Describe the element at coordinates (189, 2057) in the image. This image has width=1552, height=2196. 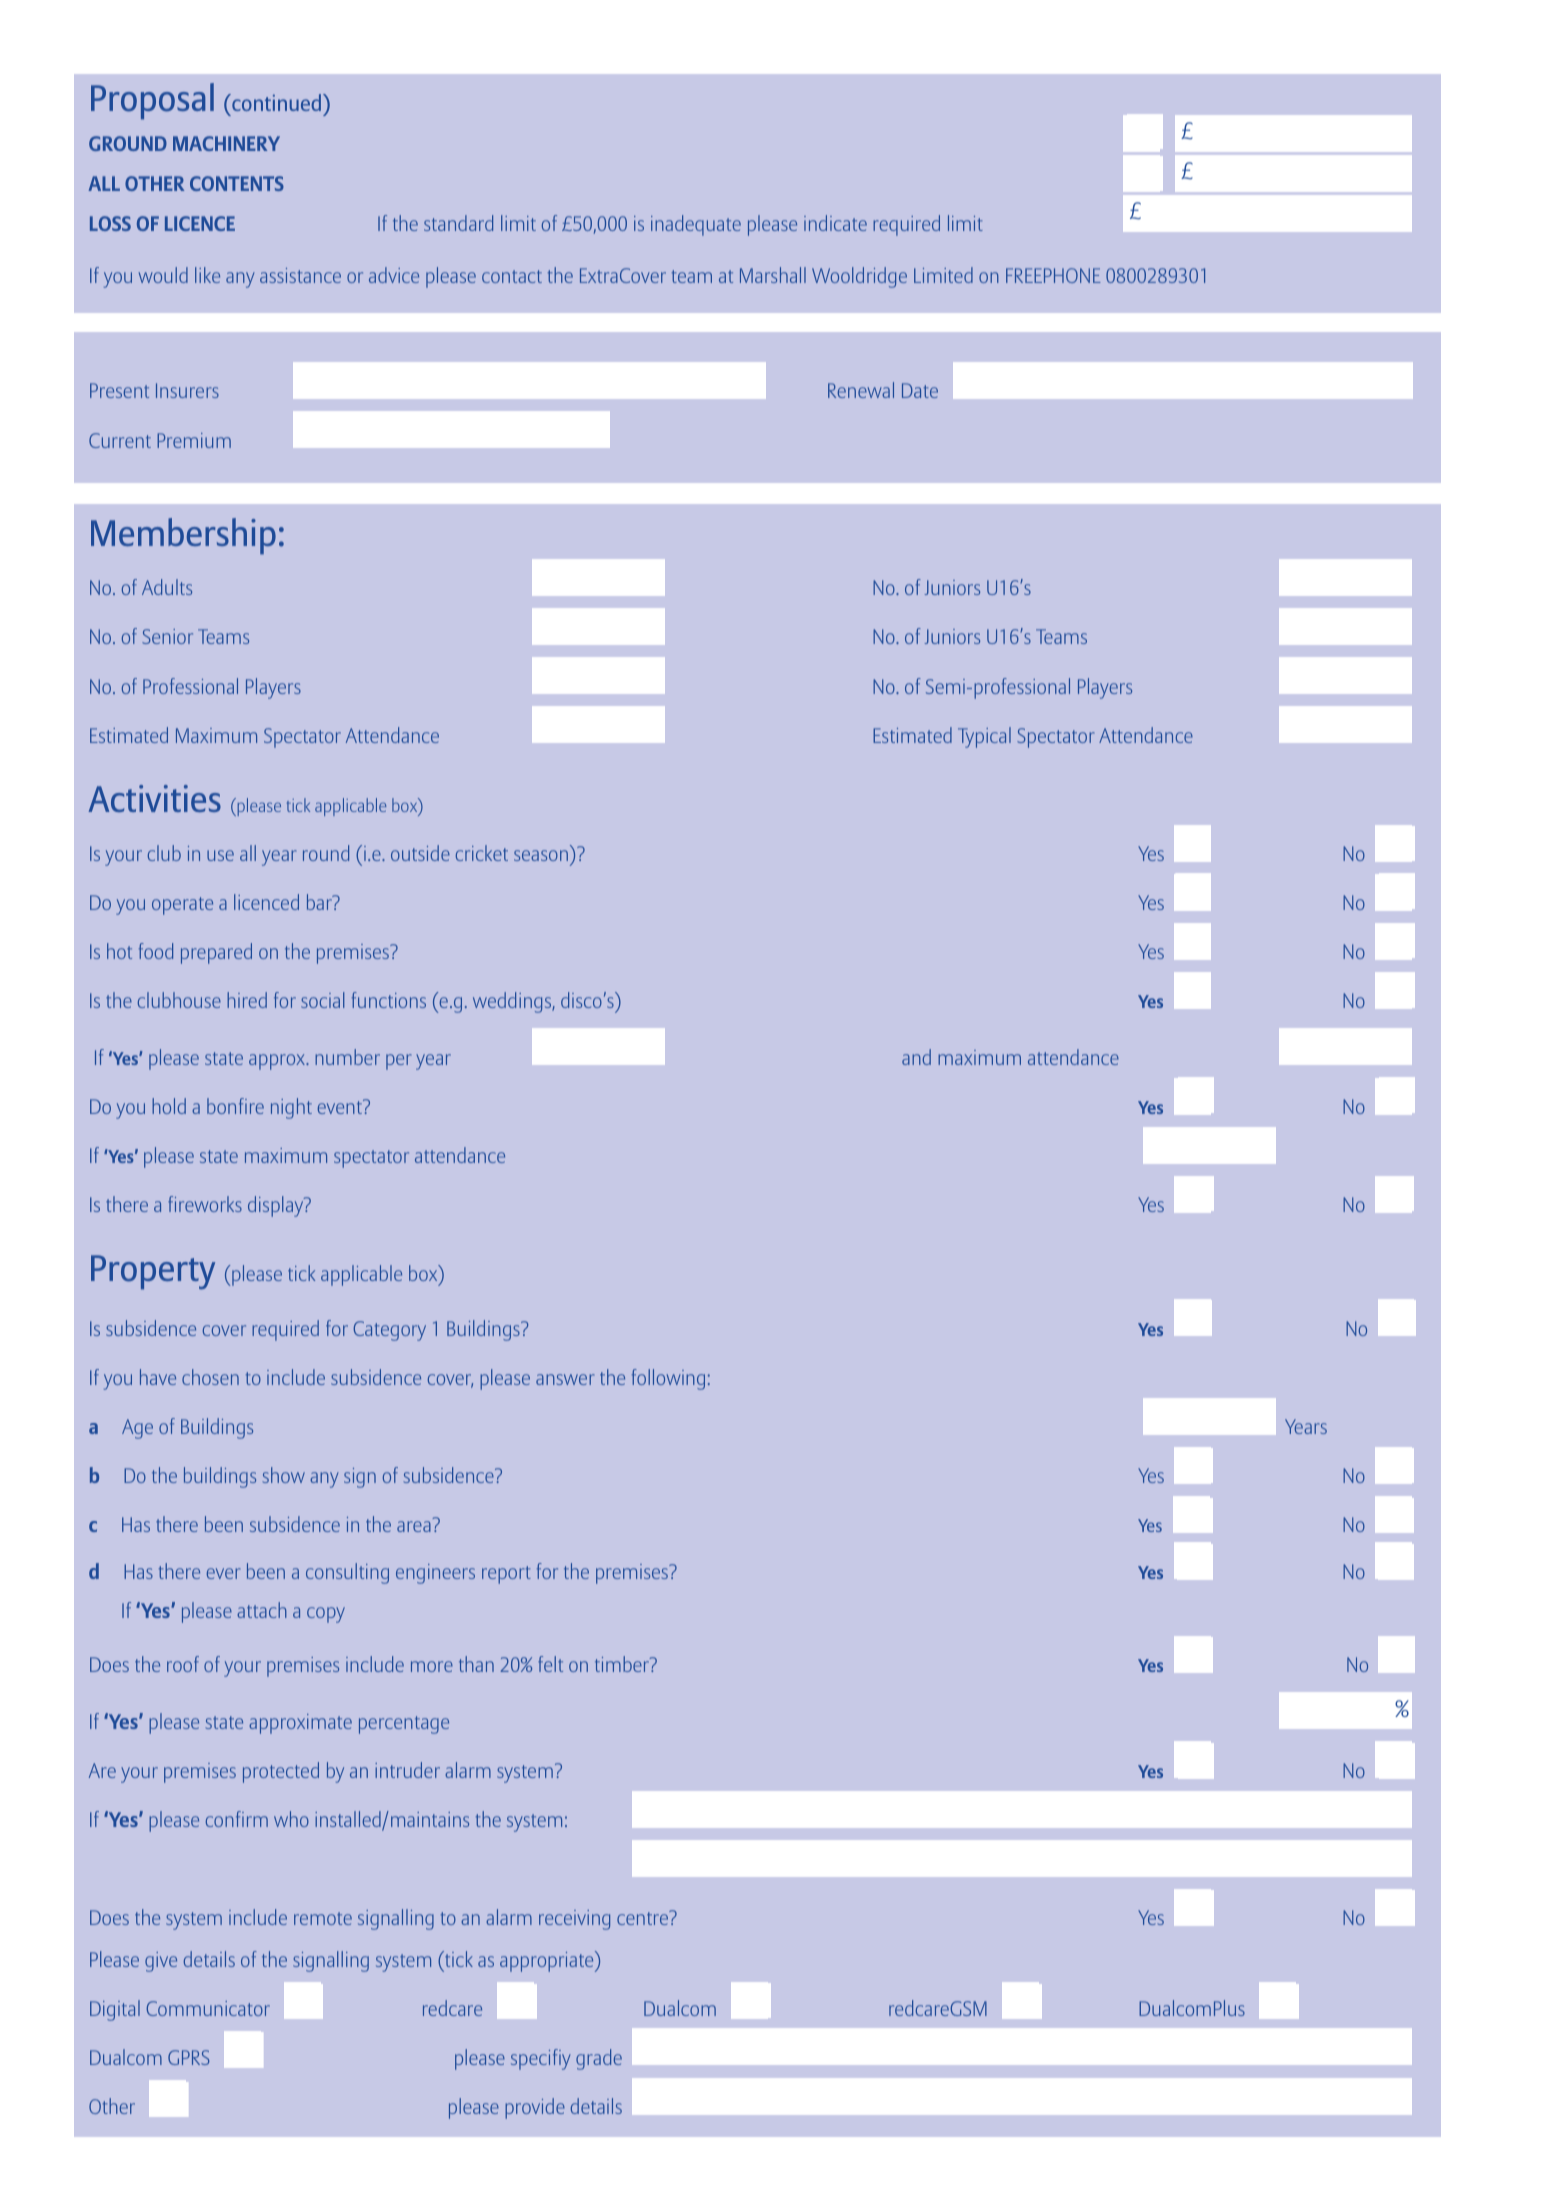
I see `GPRS` at that location.
